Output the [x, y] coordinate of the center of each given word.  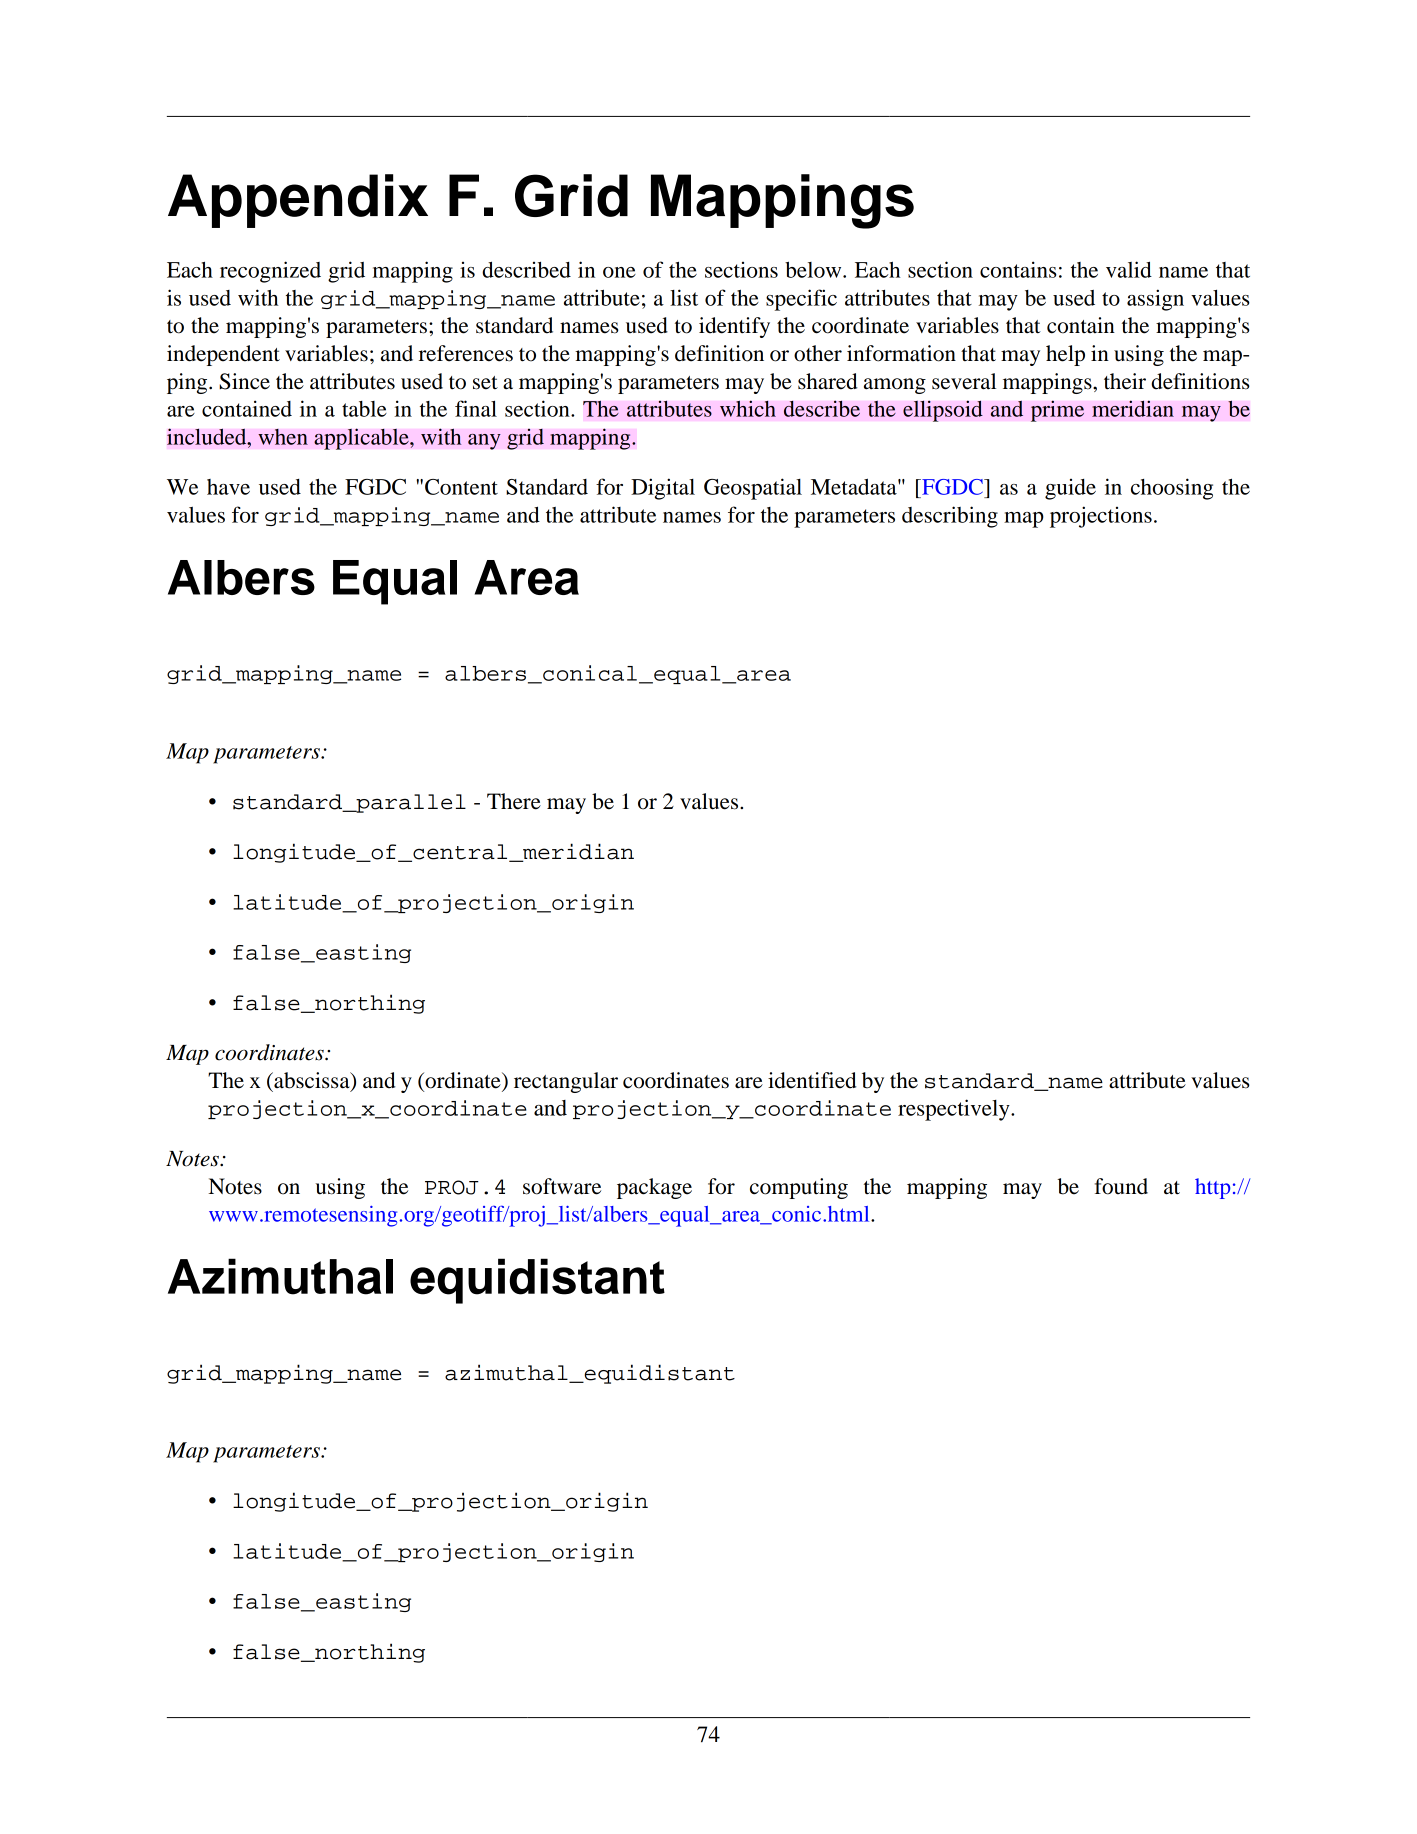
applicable [362, 439]
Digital [663, 489]
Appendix [298, 201]
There [514, 801]
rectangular [566, 1082]
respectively [955, 1110]
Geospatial [753, 489]
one [619, 272]
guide [1070, 489]
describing [950, 517]
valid [1129, 269]
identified [812, 1080]
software [562, 1186]
